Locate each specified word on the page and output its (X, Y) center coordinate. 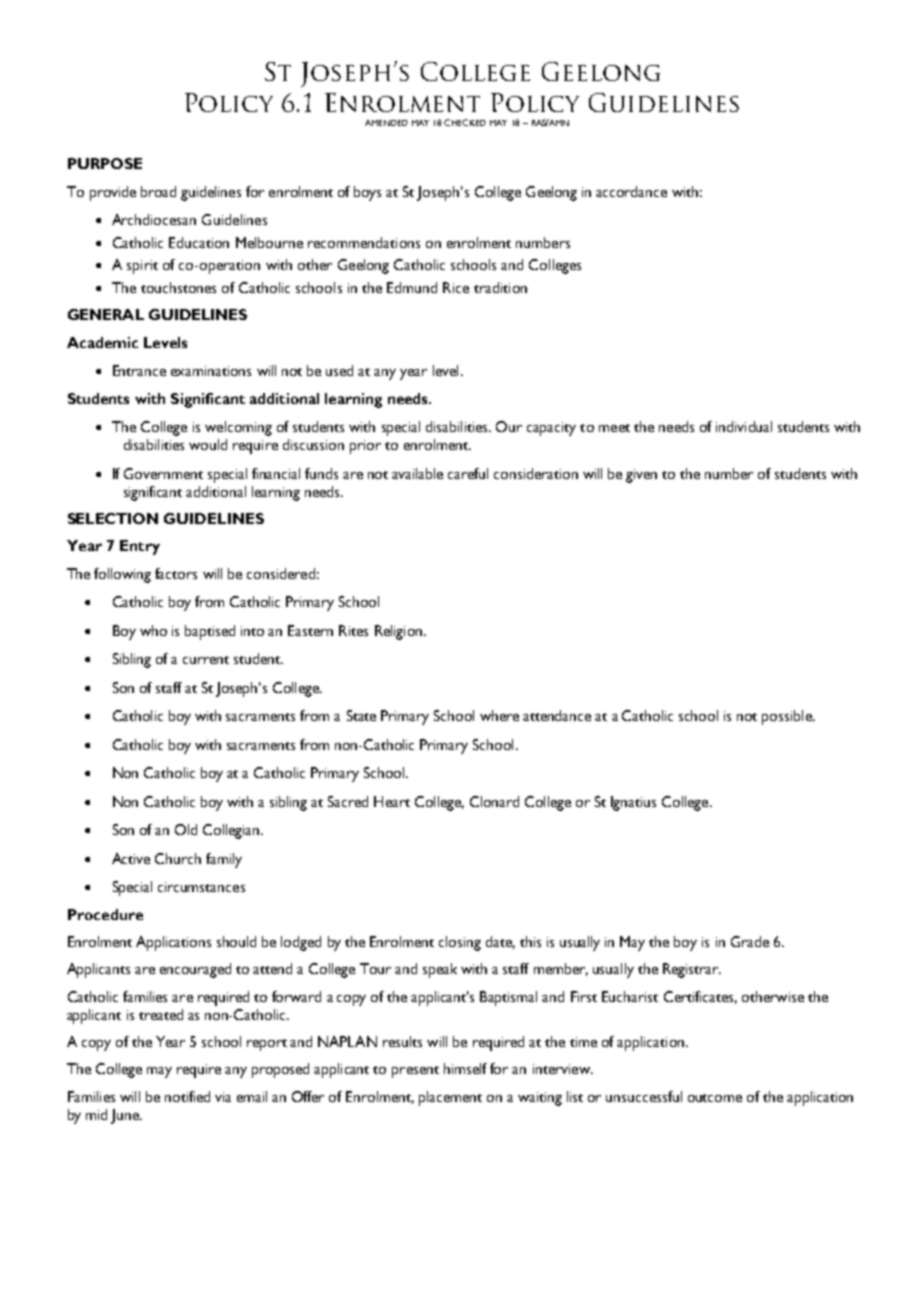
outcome (715, 1098)
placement (450, 1098)
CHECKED (465, 122)
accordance (631, 191)
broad (158, 191)
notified (187, 1096)
